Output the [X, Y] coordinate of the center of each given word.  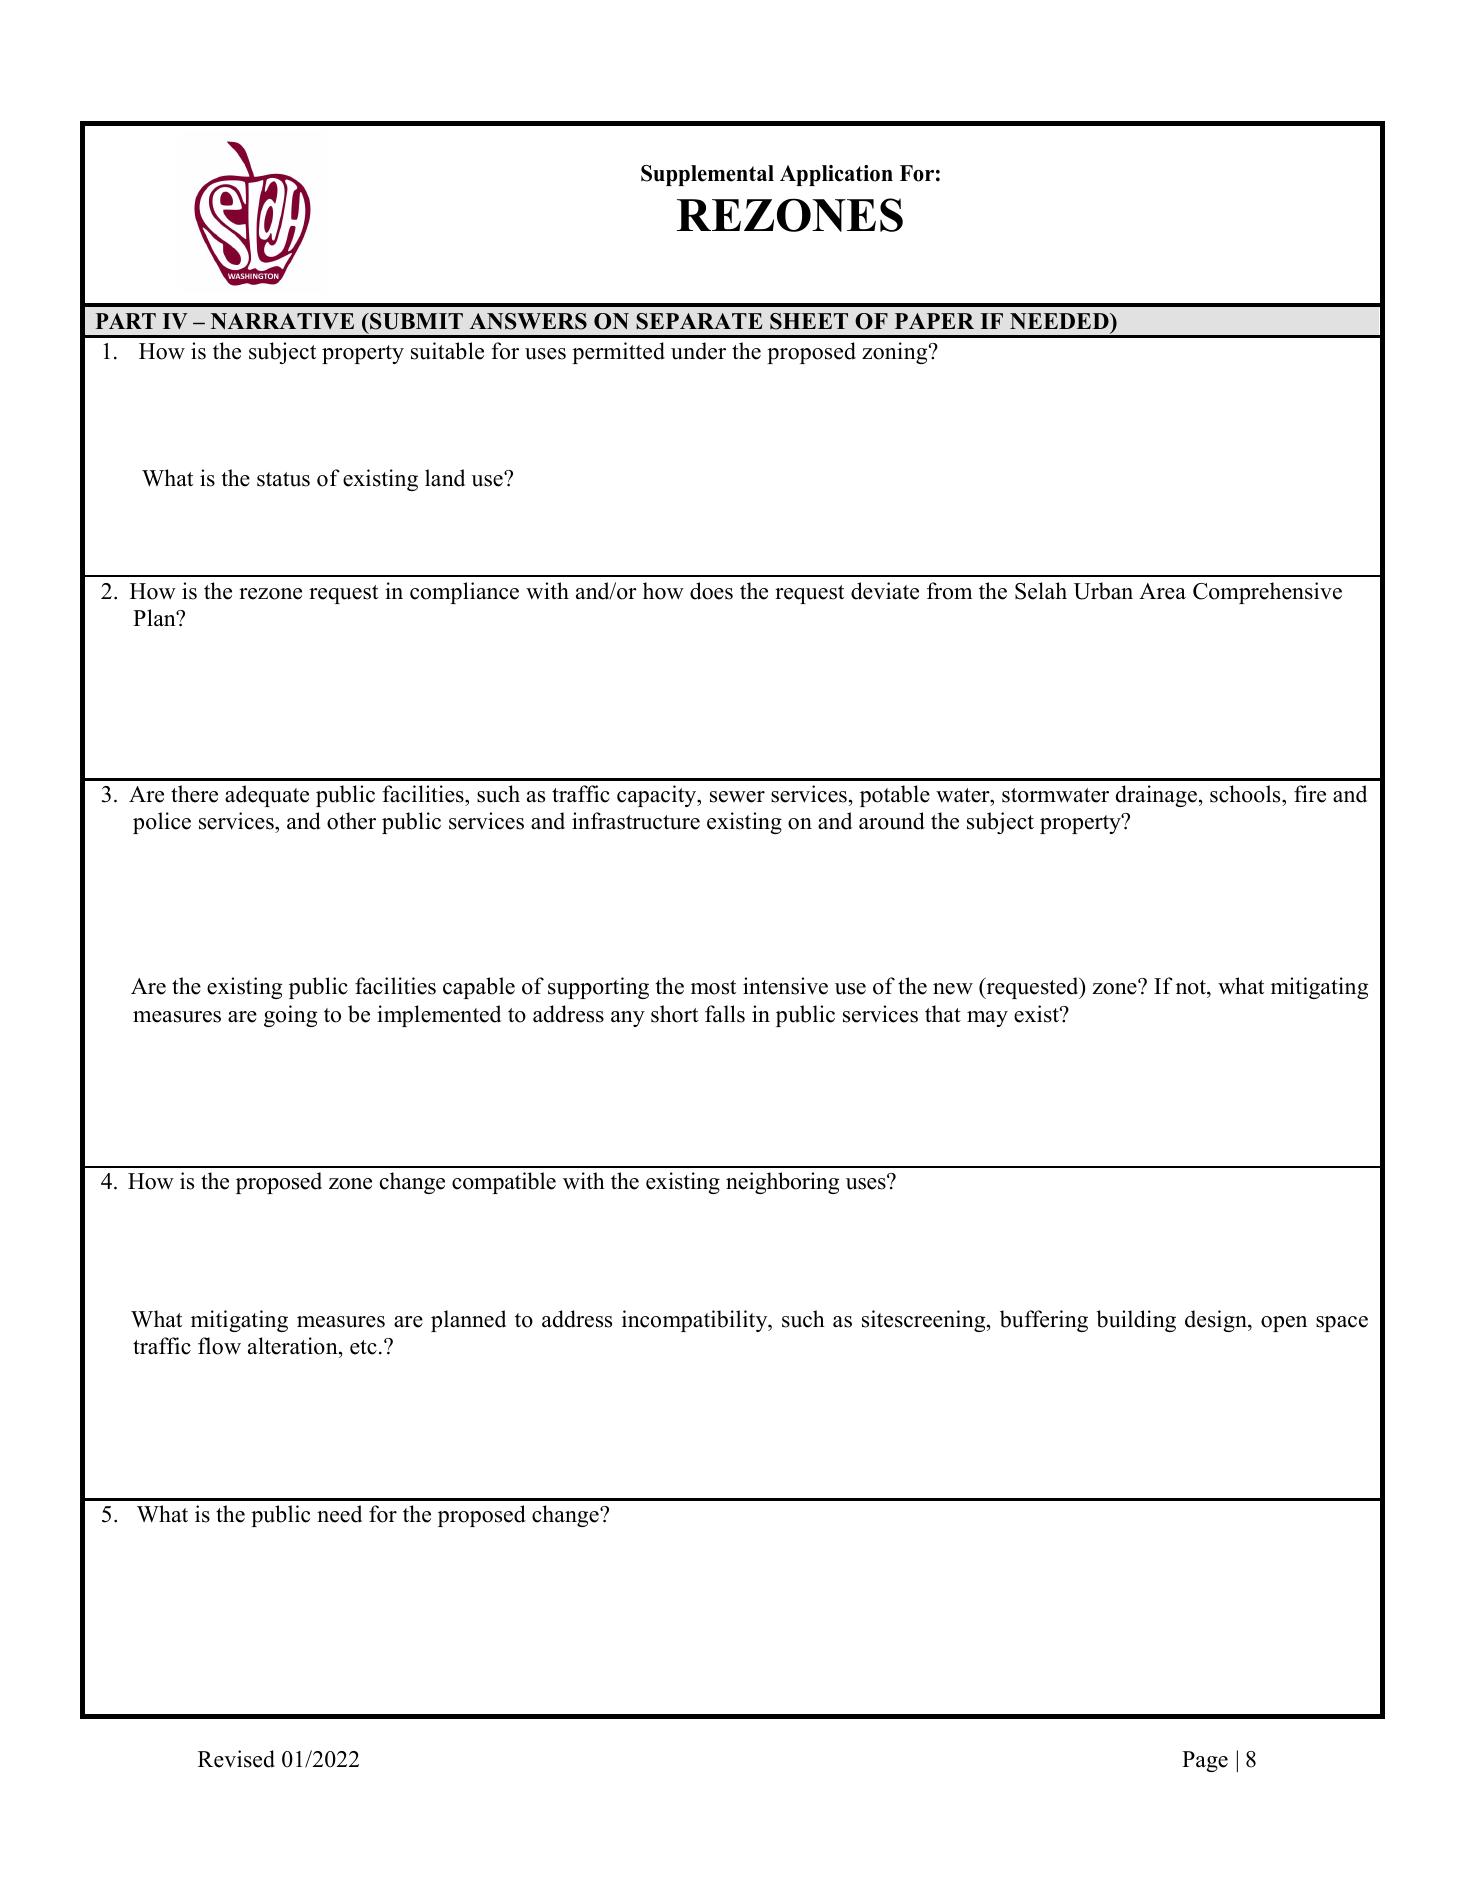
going [290, 1016]
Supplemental [707, 175]
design [1217, 1321]
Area [1162, 591]
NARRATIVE [282, 321]
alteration [294, 1347]
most [713, 987]
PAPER [934, 321]
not [1192, 989]
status [283, 479]
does [711, 591]
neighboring [782, 1183]
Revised [236, 1759]
